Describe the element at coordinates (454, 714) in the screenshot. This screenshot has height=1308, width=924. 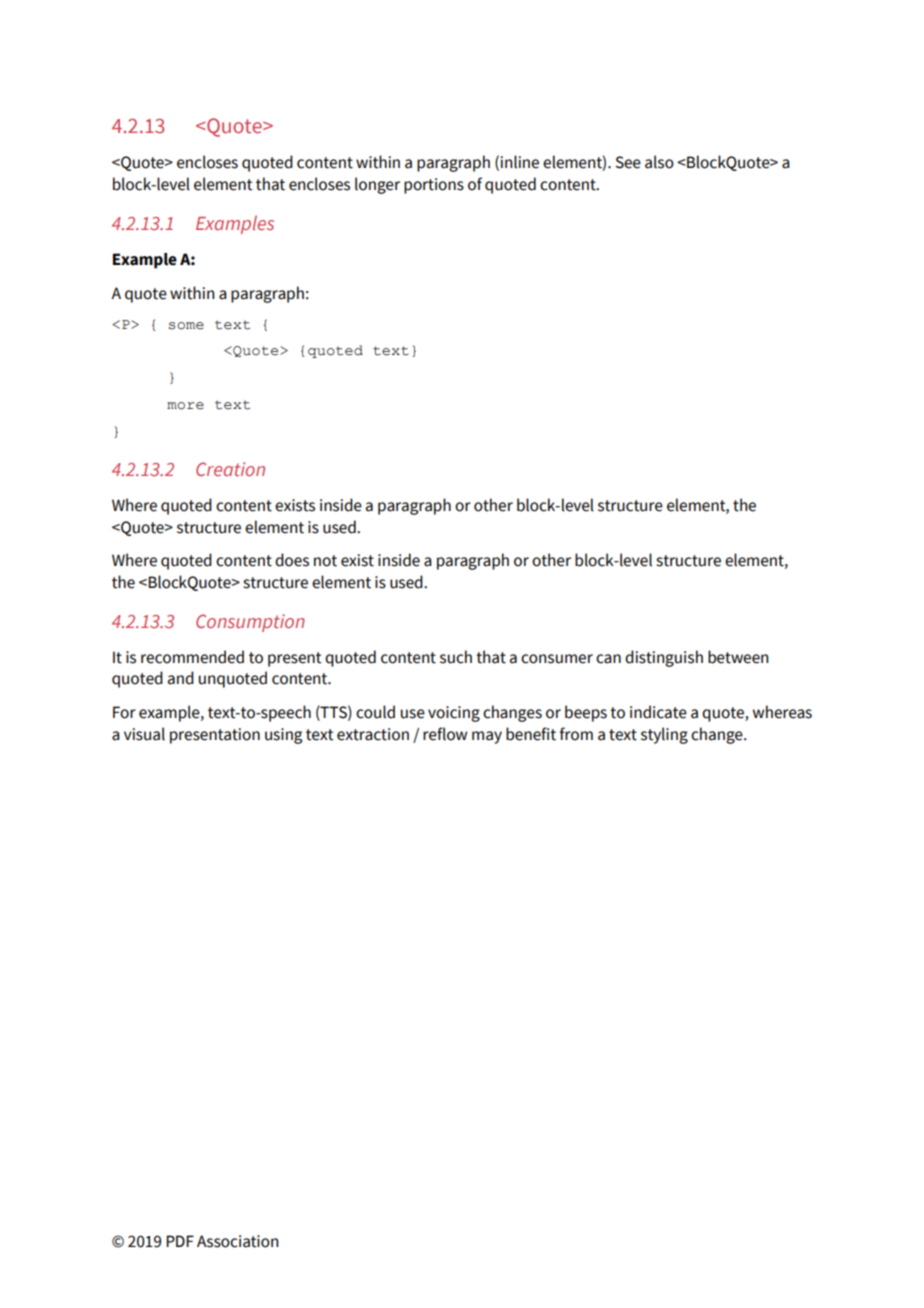
I see `voicing` at that location.
